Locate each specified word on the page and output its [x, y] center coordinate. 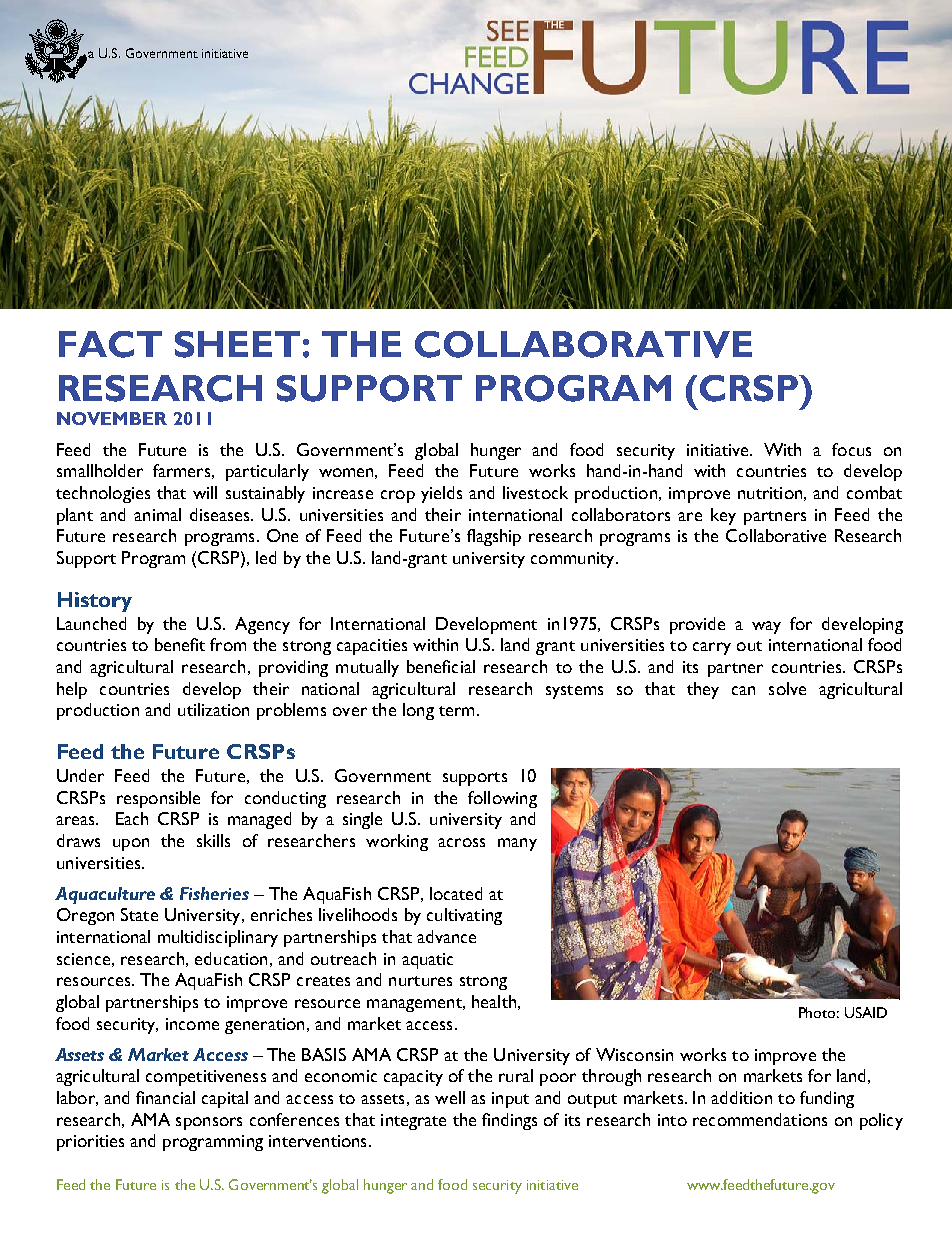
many [517, 844]
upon [131, 844]
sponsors [209, 1123]
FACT [110, 344]
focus [851, 449]
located [456, 893]
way [766, 627]
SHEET [237, 344]
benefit [180, 644]
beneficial [441, 666]
